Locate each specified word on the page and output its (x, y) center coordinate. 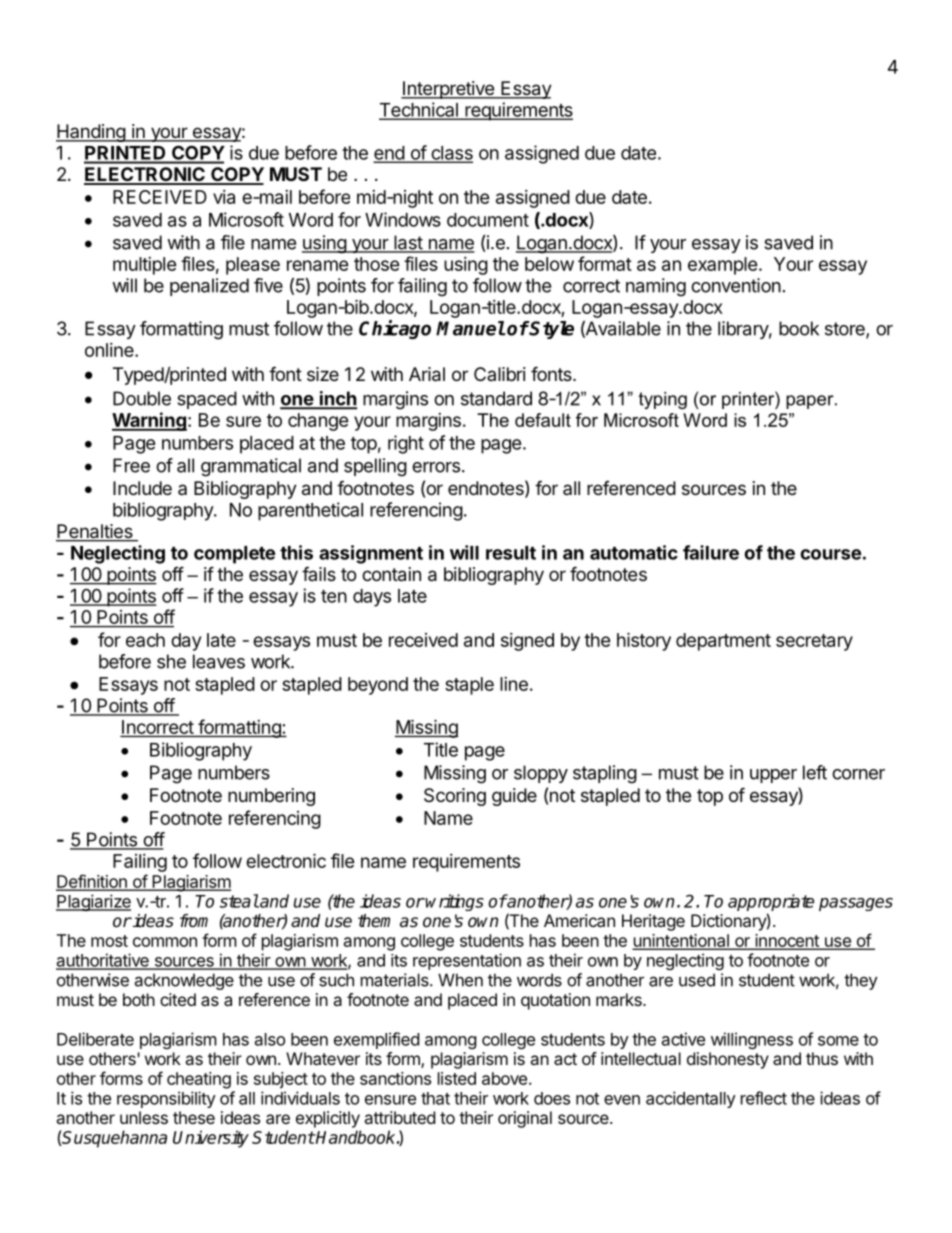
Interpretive (448, 90)
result (511, 553)
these (194, 1117)
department (723, 642)
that (435, 1098)
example (723, 266)
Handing (91, 133)
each (145, 640)
